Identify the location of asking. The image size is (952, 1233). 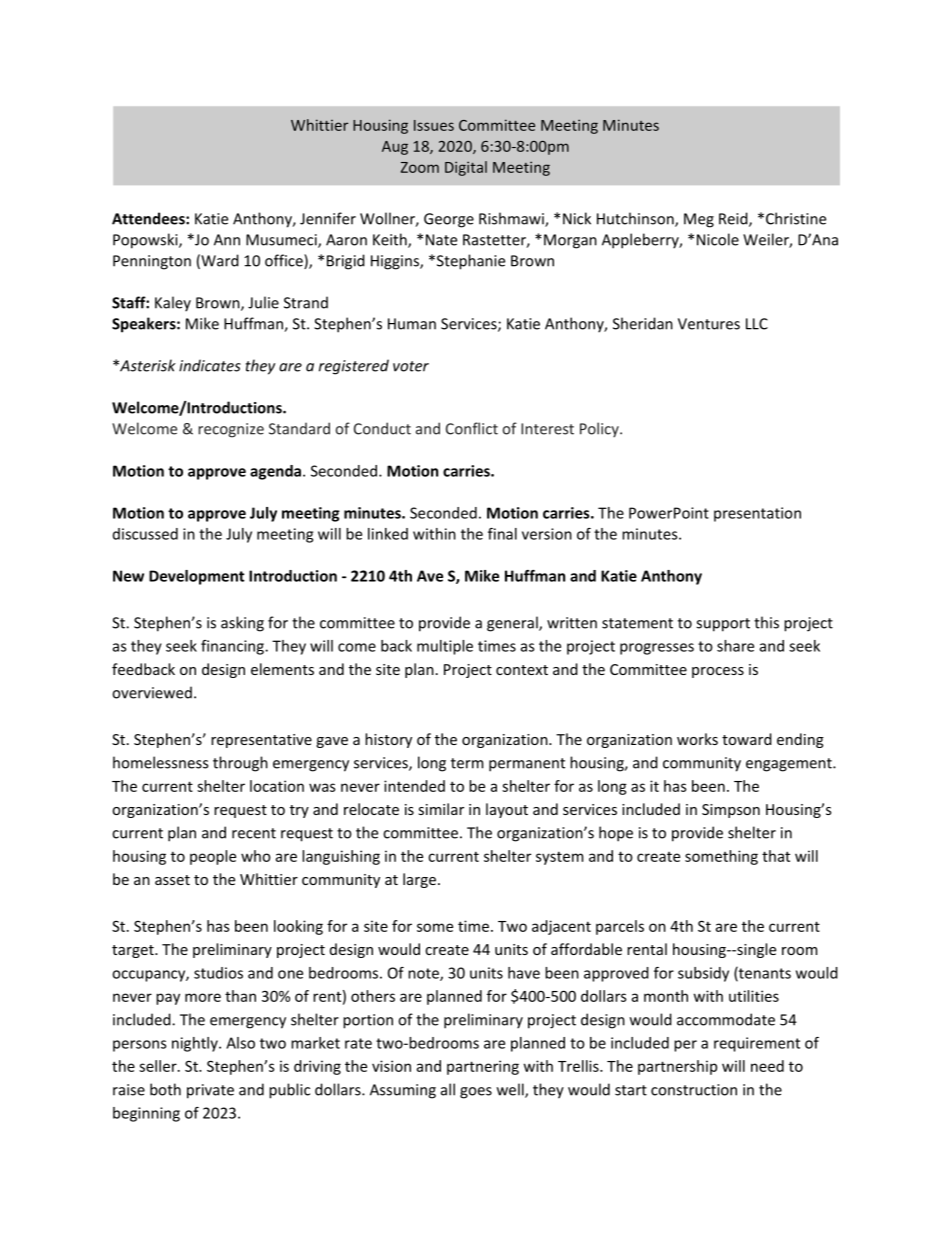
(242, 624).
